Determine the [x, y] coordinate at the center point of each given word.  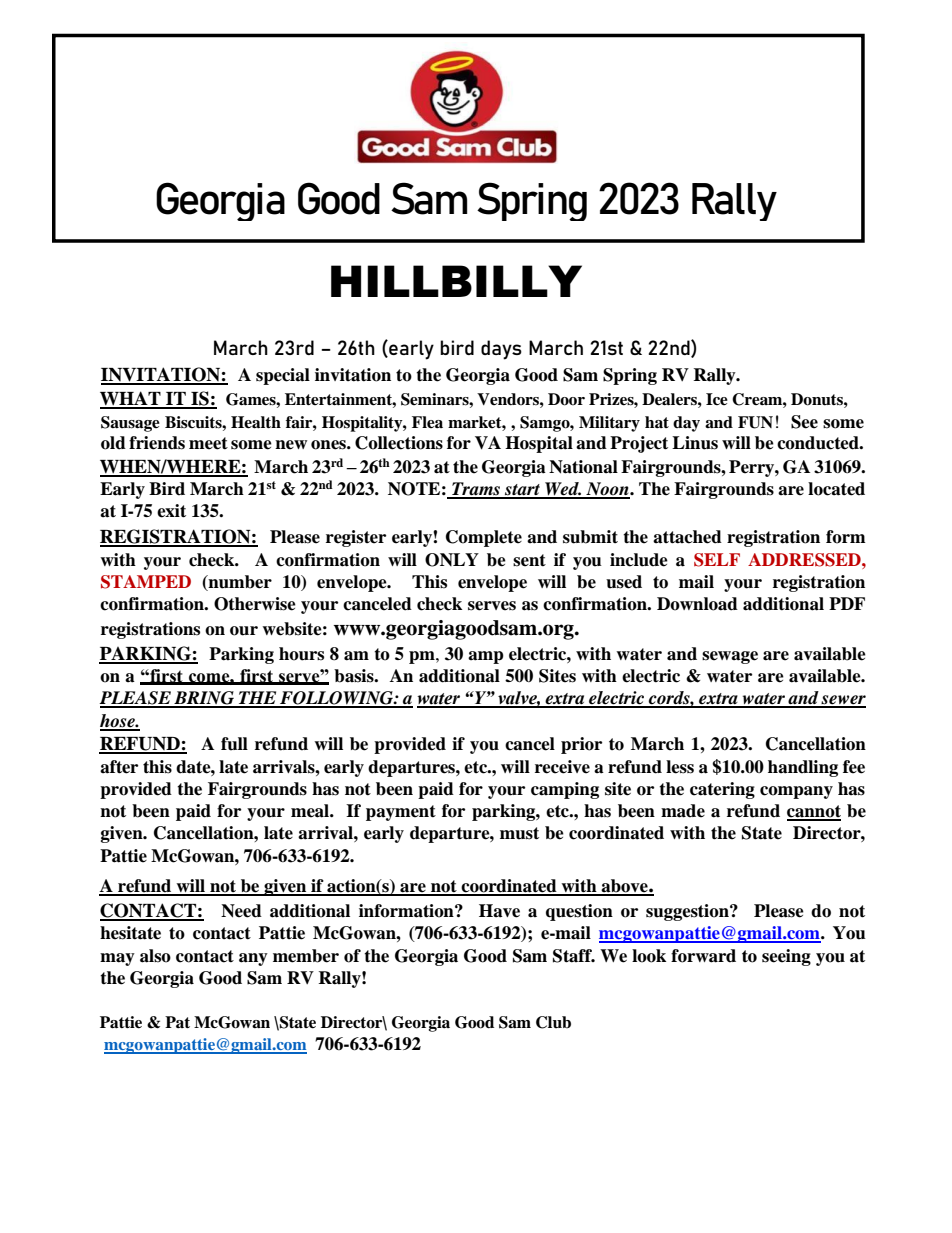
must [519, 833]
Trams [476, 490]
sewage [730, 657]
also [155, 956]
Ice [717, 399]
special [283, 376]
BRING [204, 699]
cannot [814, 812]
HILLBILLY [456, 281]
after [119, 767]
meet [208, 443]
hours [301, 654]
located [836, 489]
